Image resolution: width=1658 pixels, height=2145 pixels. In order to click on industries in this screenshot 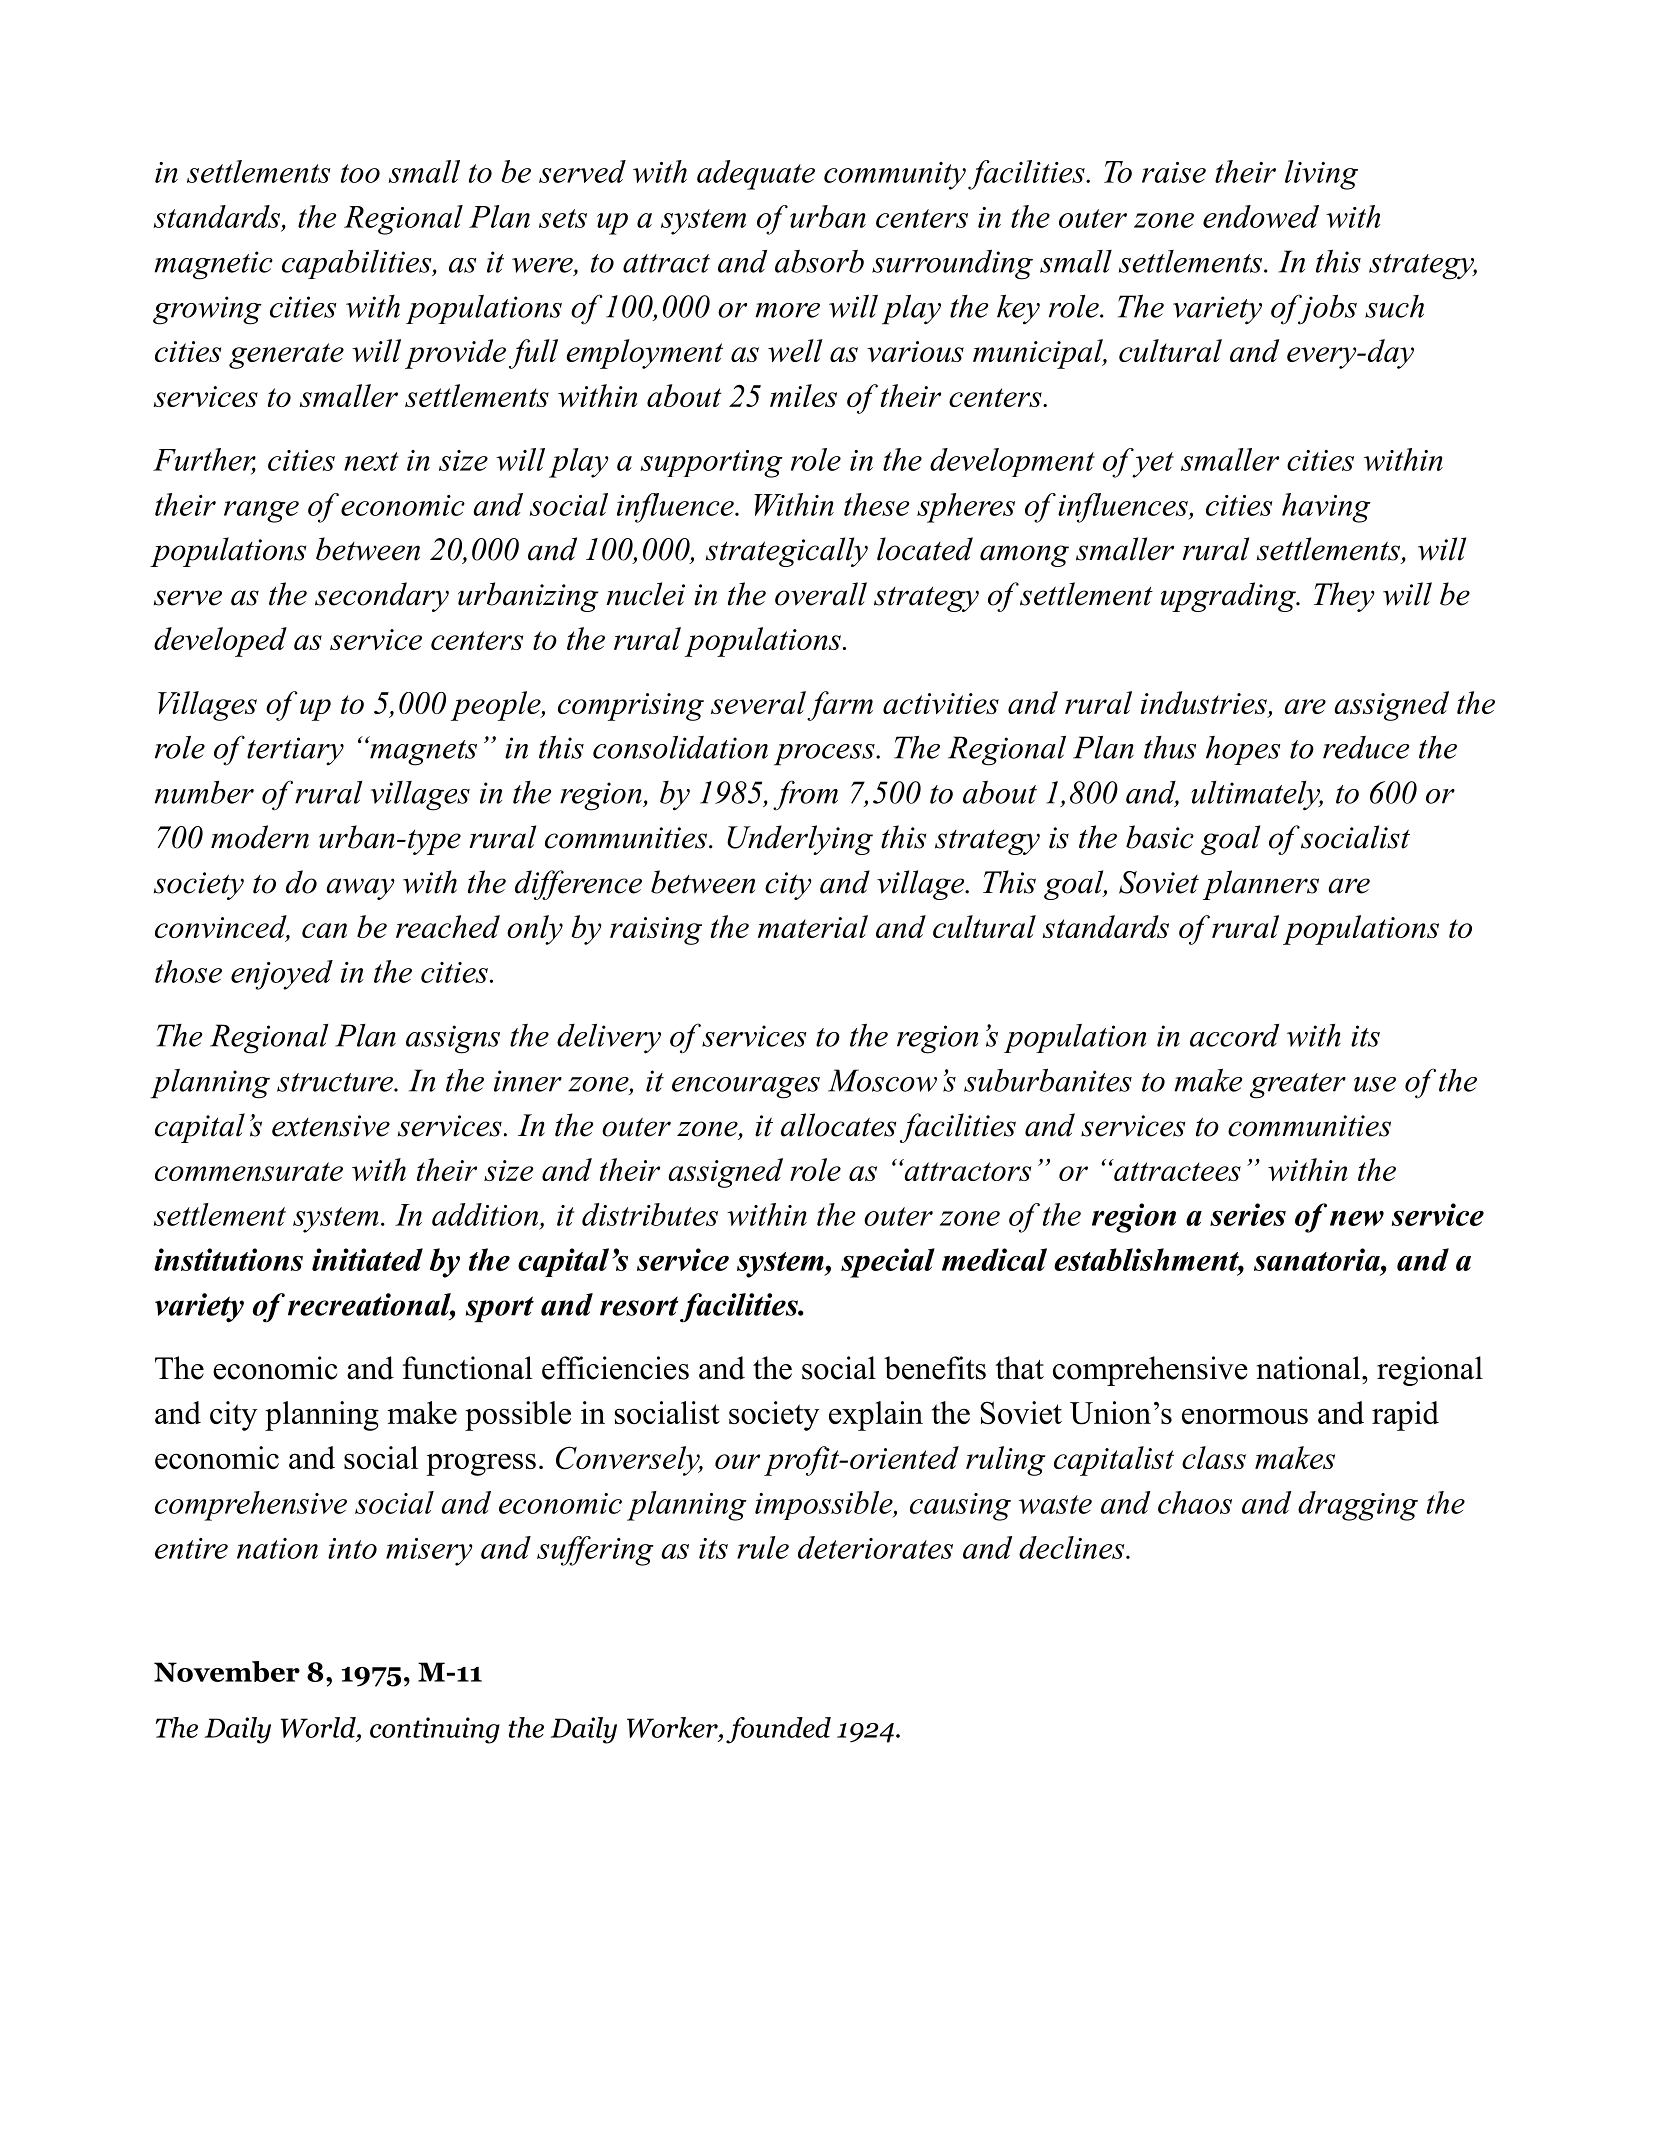, I will do `click(1204, 702)`.
